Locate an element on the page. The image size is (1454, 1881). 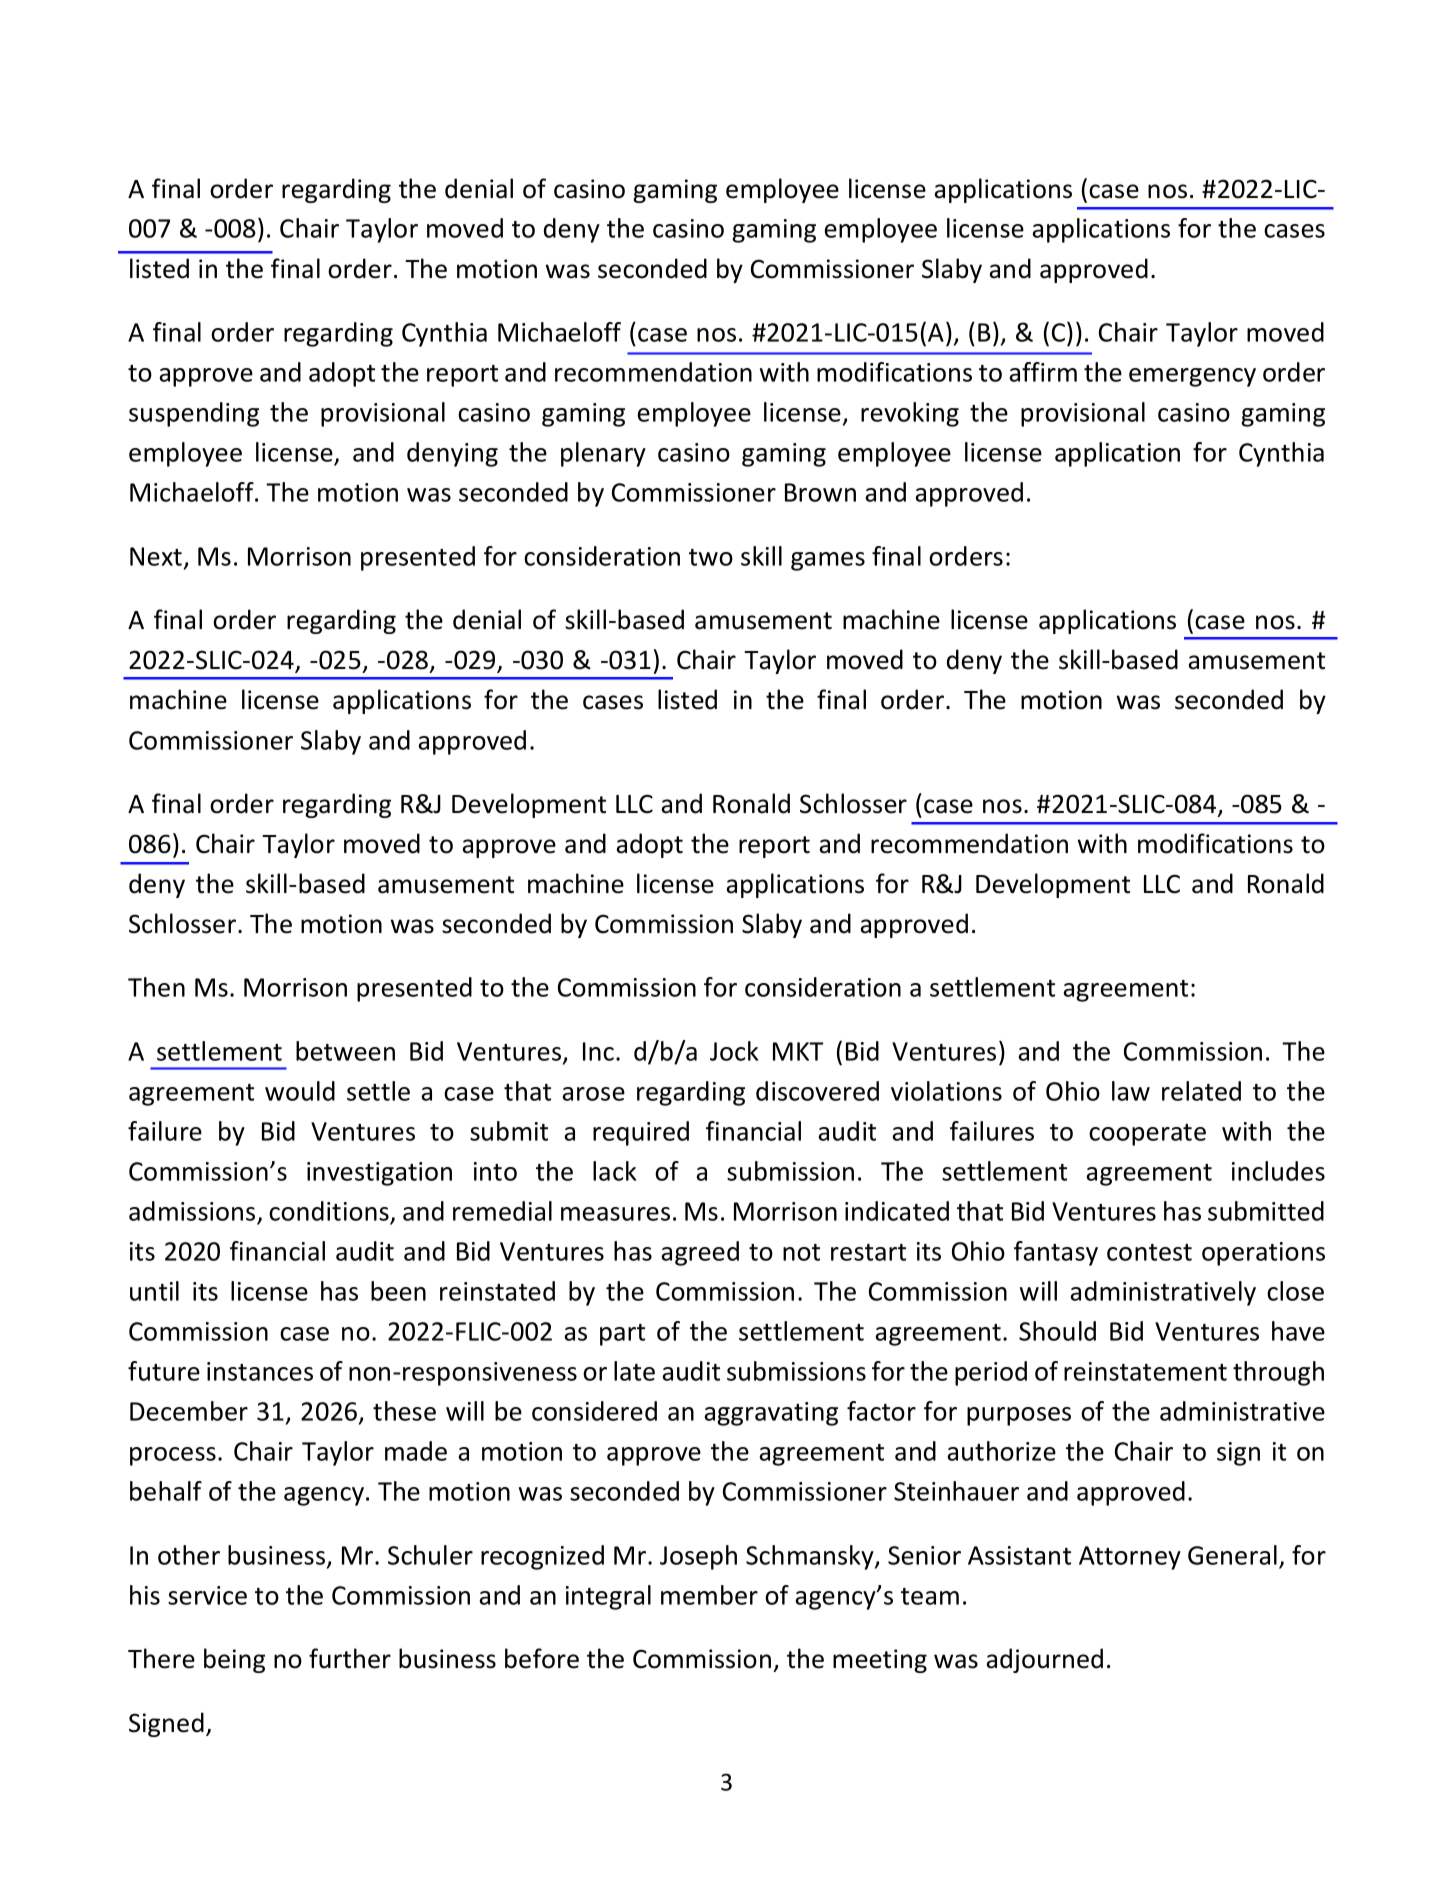
Jock is located at coordinates (734, 1051).
